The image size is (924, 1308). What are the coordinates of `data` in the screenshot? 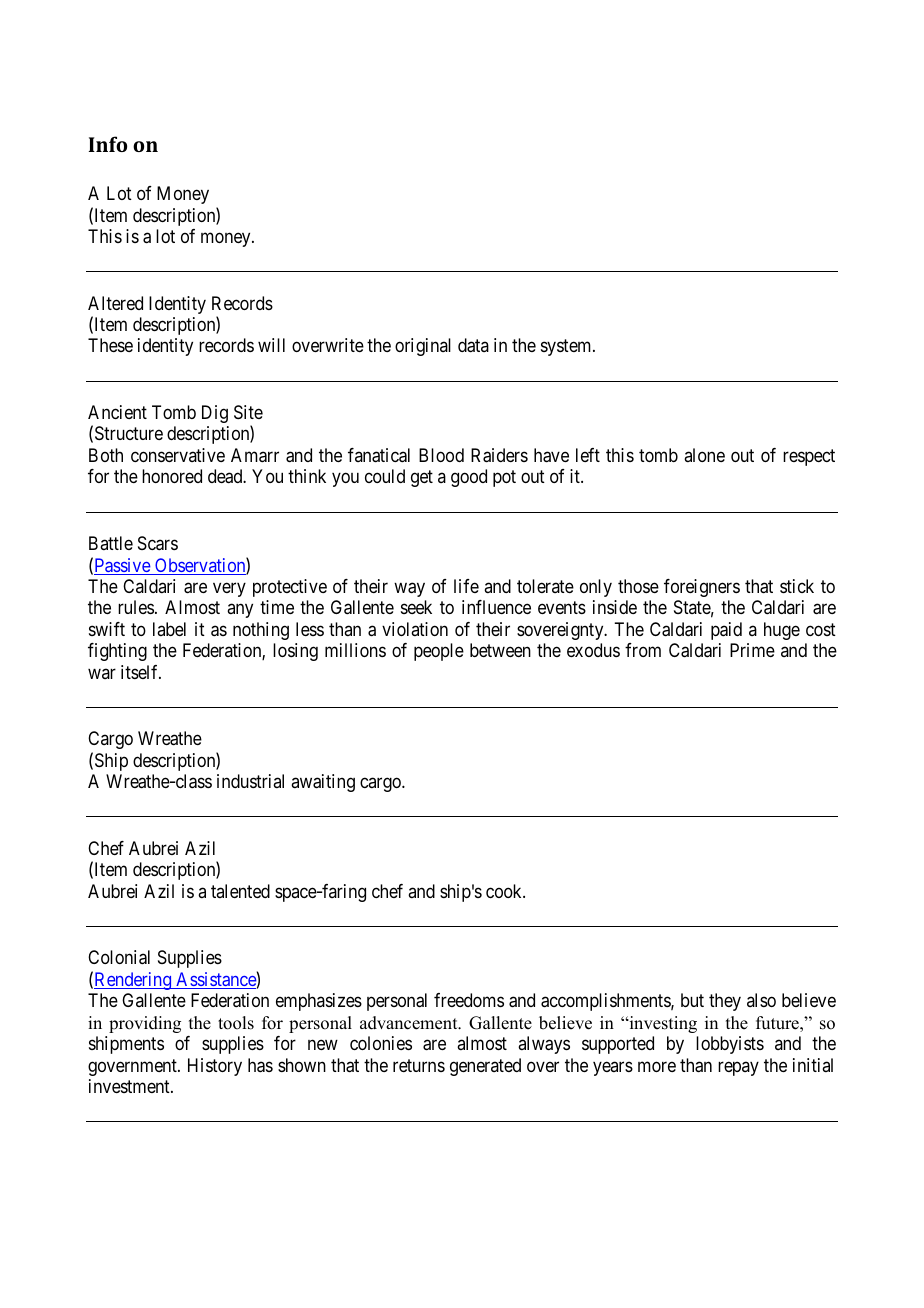 It's located at (473, 345).
